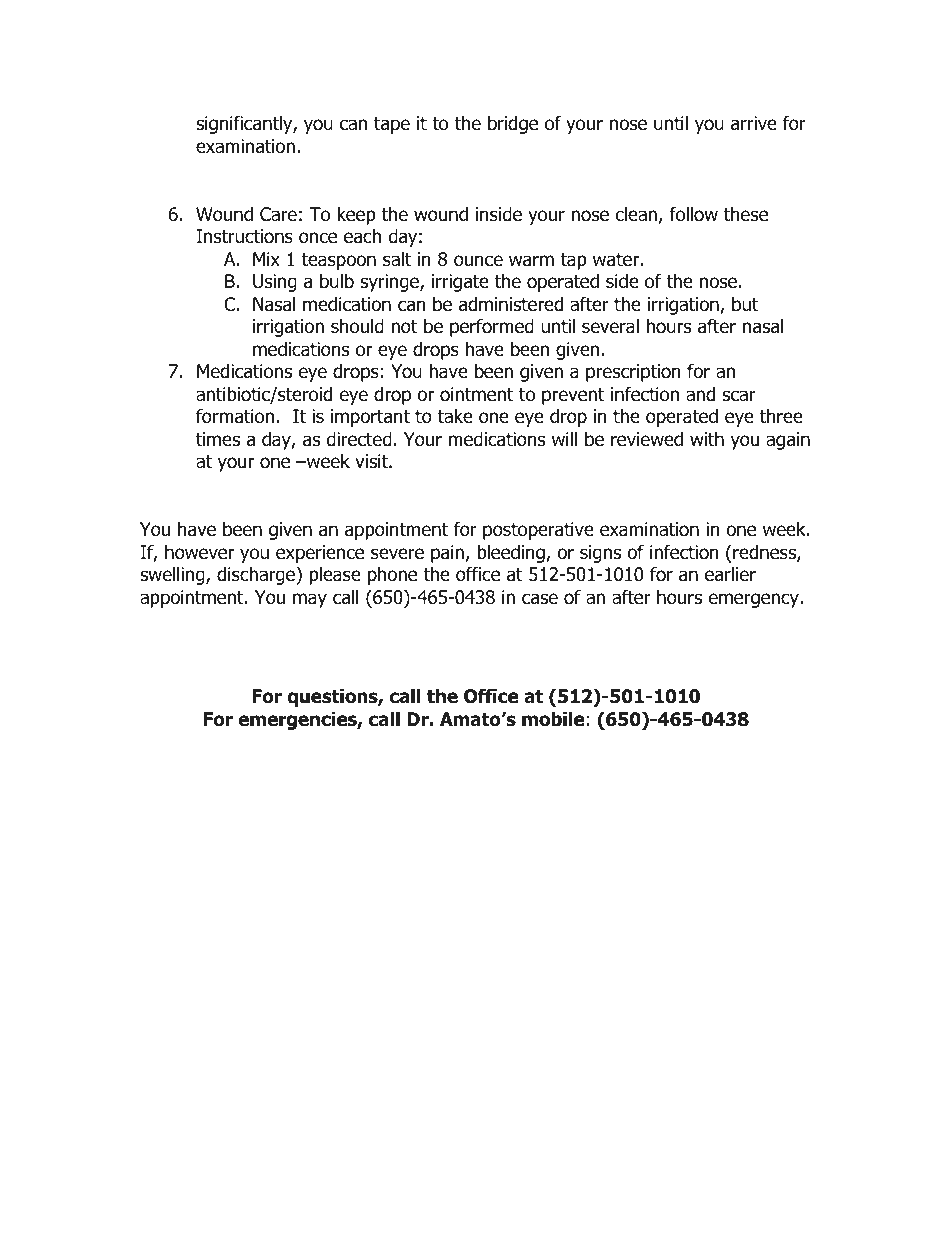  I want to click on performed, so click(492, 327).
